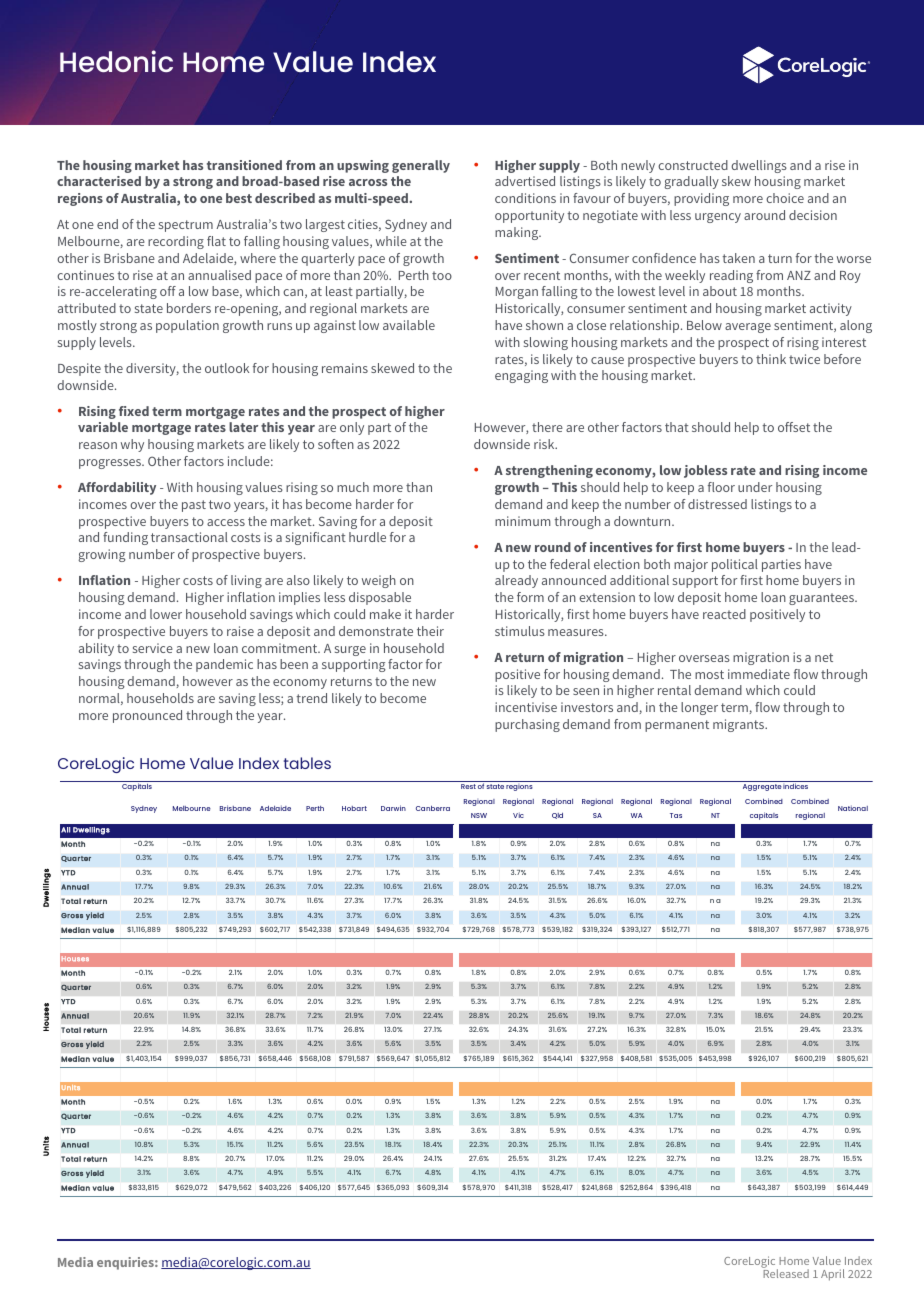 The height and width of the page is (1308, 924). What do you see at coordinates (354, 808) in the page?
I see `Hobart` at bounding box center [354, 808].
